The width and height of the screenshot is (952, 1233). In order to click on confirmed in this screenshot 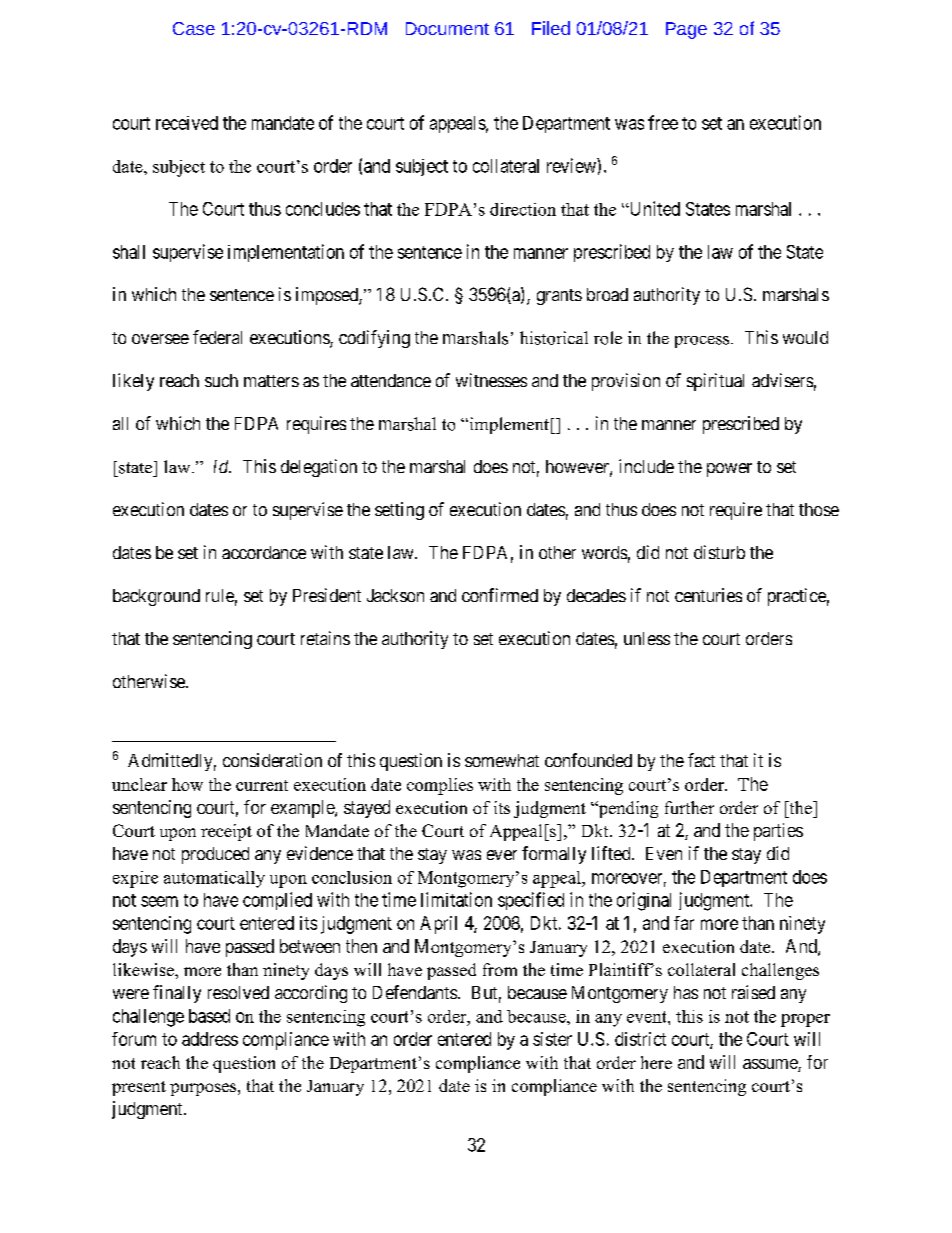, I will do `click(500, 595)`.
